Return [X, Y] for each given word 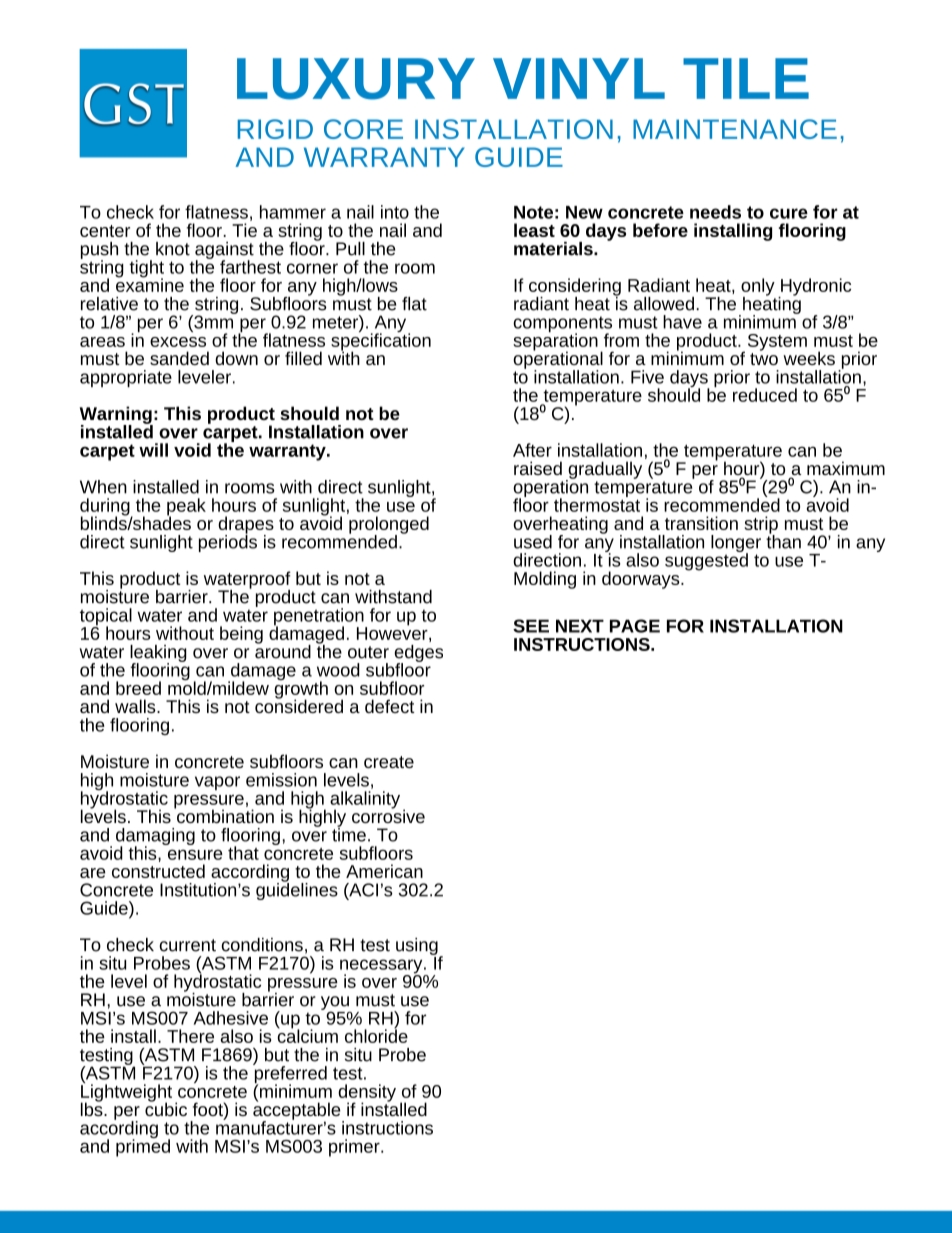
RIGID [275, 129]
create [389, 762]
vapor [217, 783]
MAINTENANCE [735, 129]
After [532, 450]
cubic [166, 1108]
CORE [363, 129]
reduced [765, 395]
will [153, 450]
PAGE [635, 626]
